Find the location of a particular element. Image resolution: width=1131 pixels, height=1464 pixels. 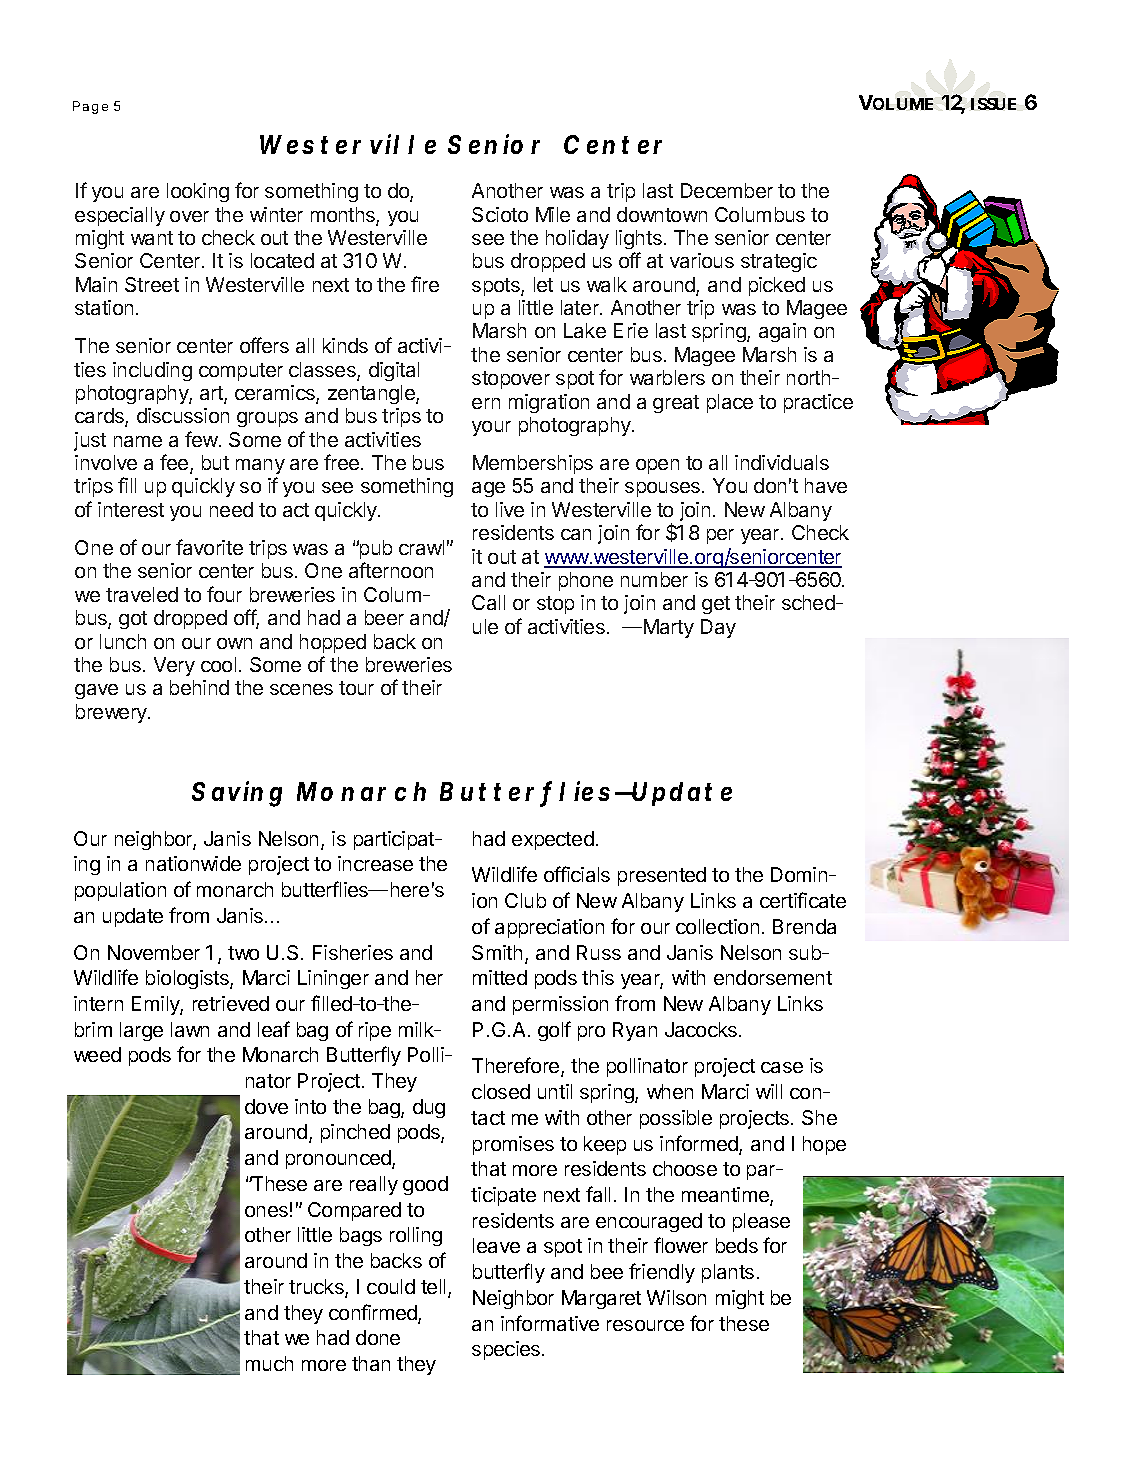

golf is located at coordinates (554, 1031).
